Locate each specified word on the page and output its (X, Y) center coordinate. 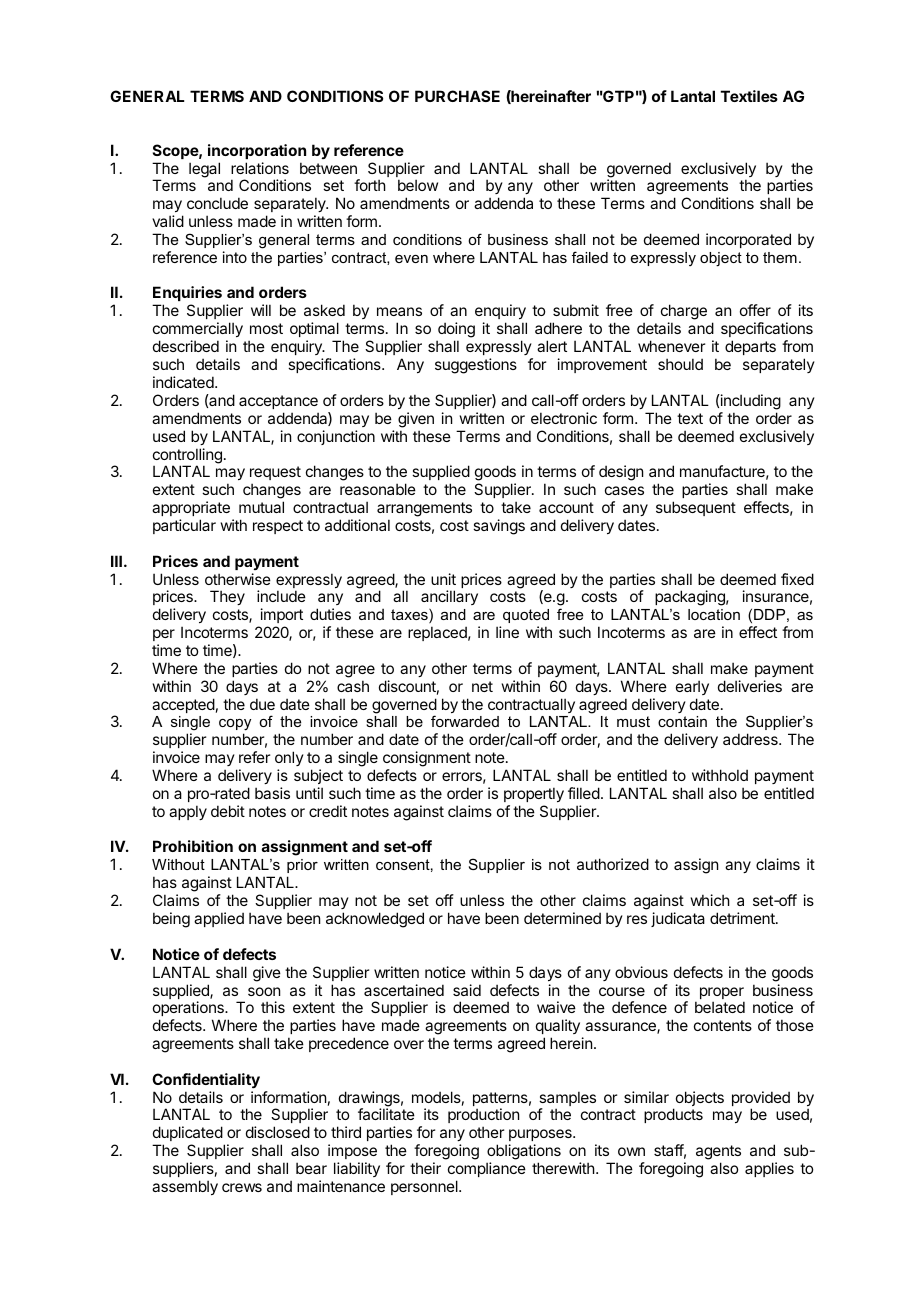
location (714, 614)
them (780, 257)
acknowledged (375, 920)
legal (204, 170)
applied (219, 919)
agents (718, 1154)
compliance (487, 1169)
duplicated (188, 1135)
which (710, 900)
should (680, 364)
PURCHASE (457, 96)
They (227, 597)
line (507, 632)
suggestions (476, 366)
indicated (184, 382)
